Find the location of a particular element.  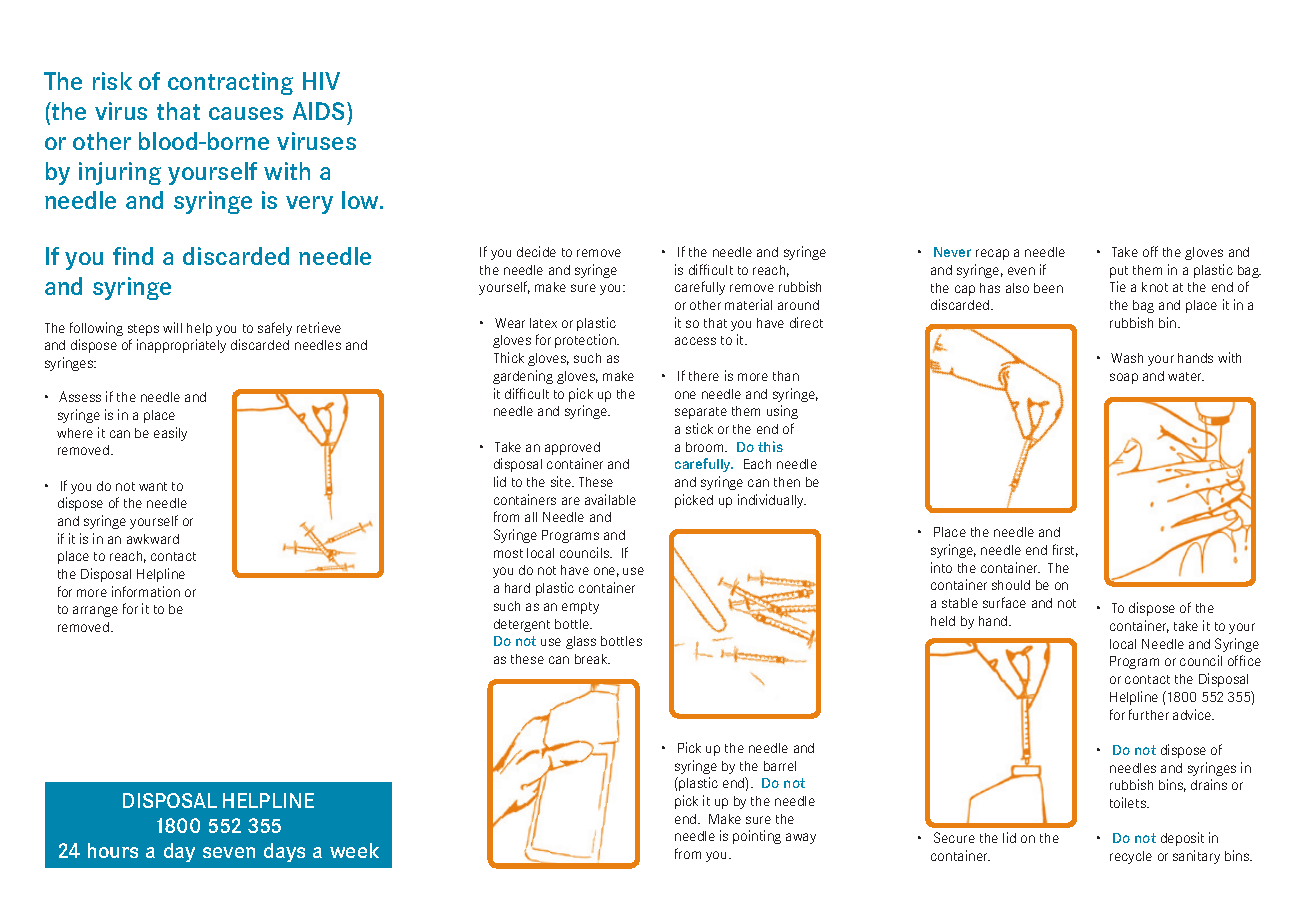

days is located at coordinates (284, 852).
